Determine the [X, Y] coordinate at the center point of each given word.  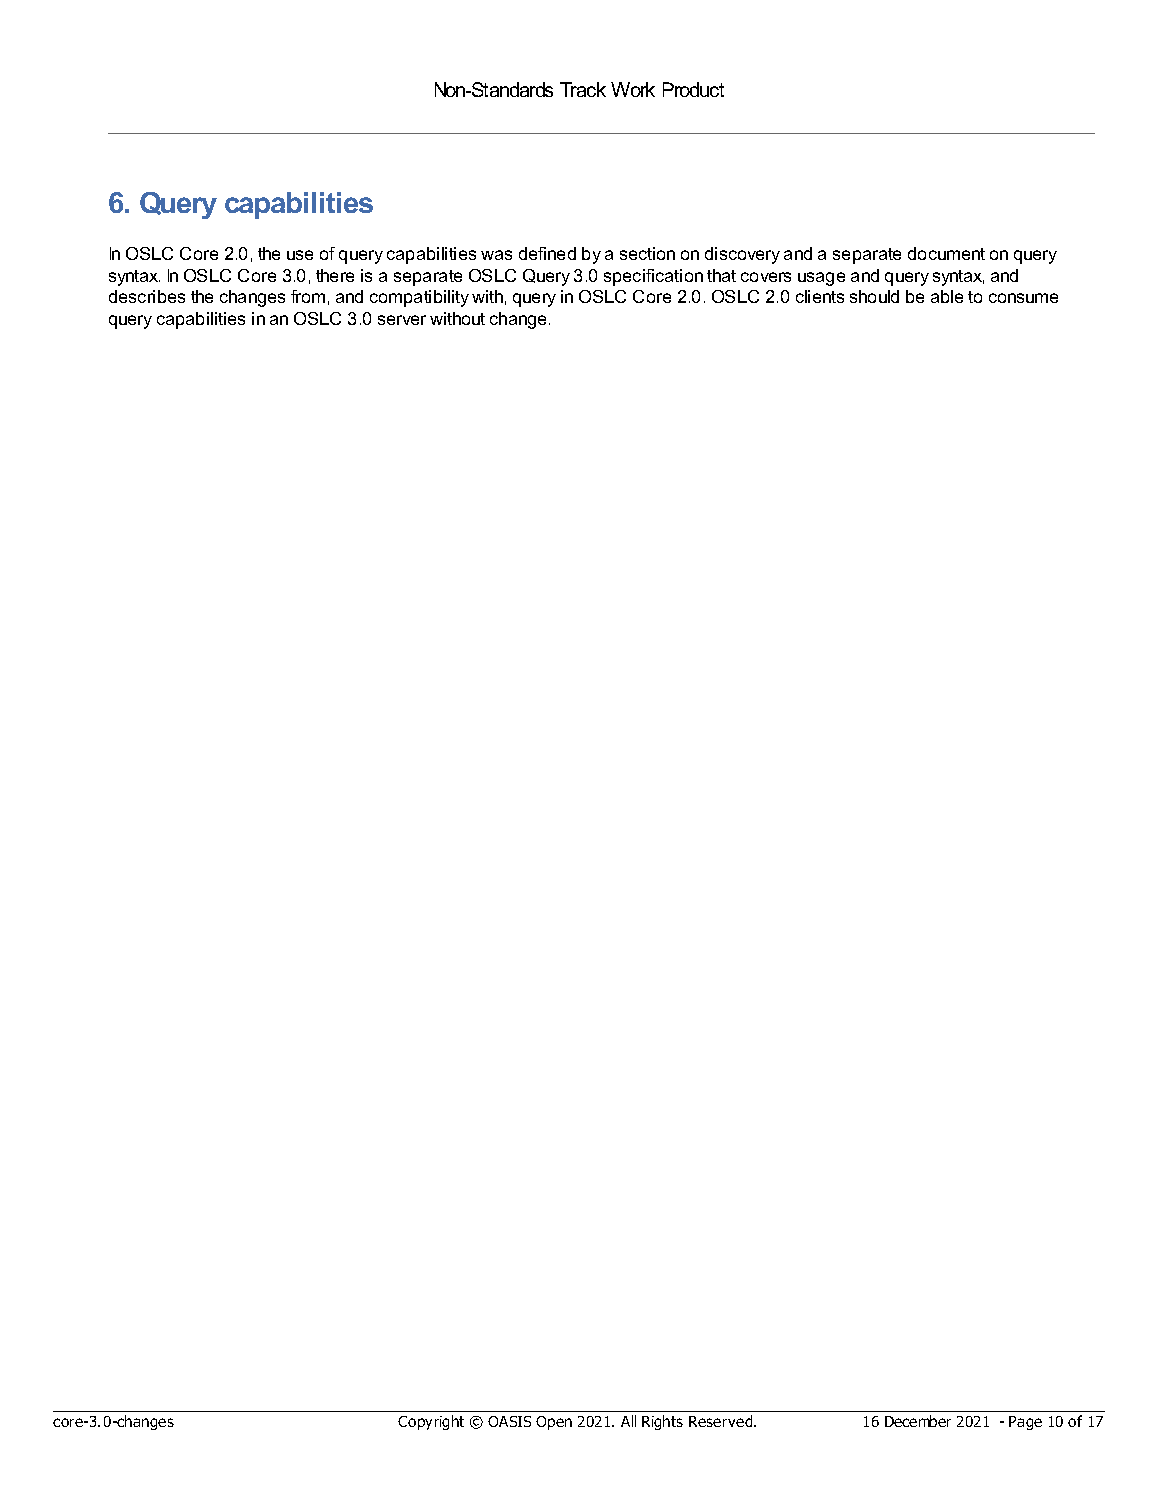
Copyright [431, 1422]
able [947, 296]
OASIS [509, 1421]
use [300, 255]
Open [554, 1423]
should [874, 296]
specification [653, 277]
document [946, 253]
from [308, 296]
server [402, 320]
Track [583, 89]
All [628, 1421]
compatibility [419, 298]
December [918, 1421]
